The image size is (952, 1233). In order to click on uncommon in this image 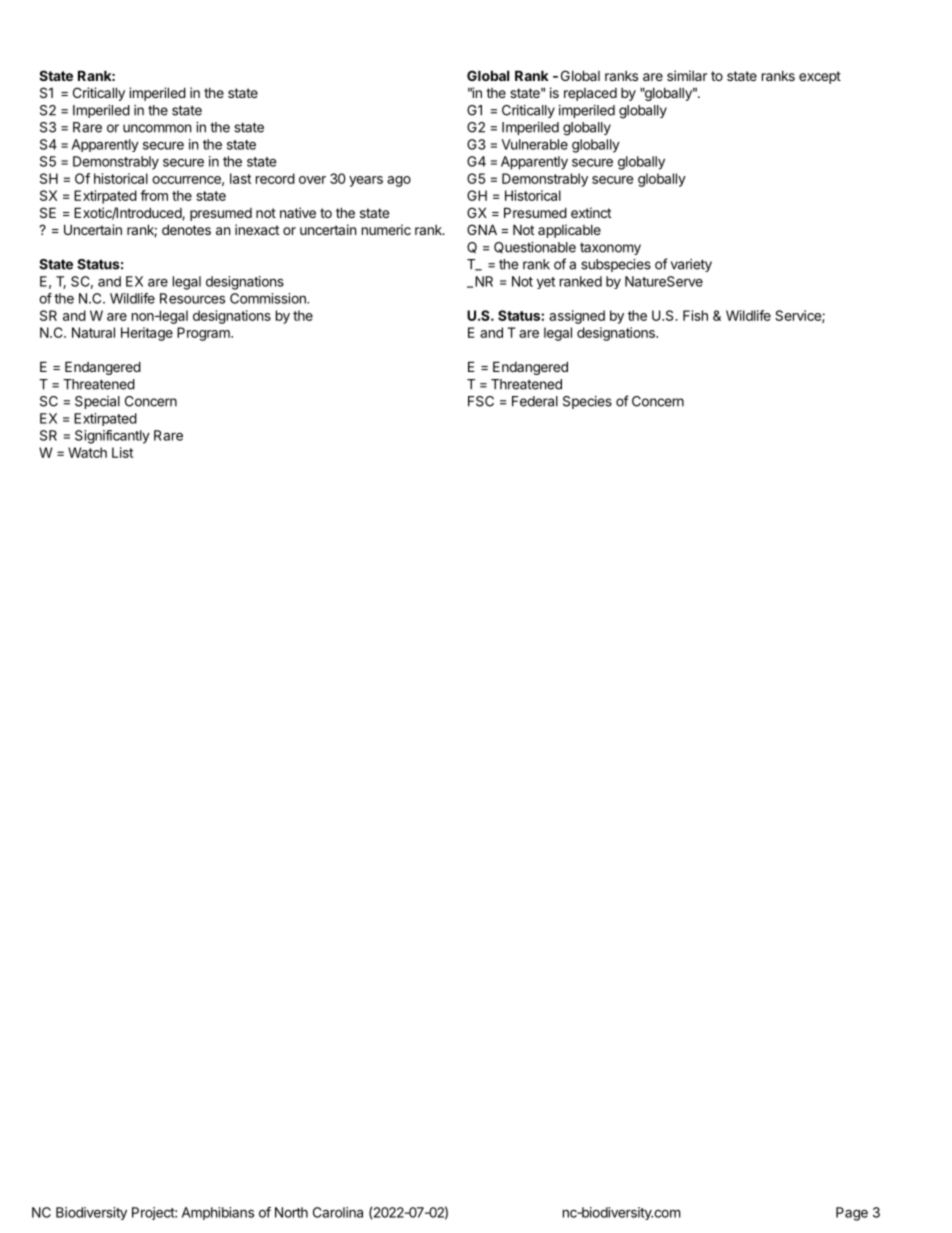, I will do `click(157, 128)`.
